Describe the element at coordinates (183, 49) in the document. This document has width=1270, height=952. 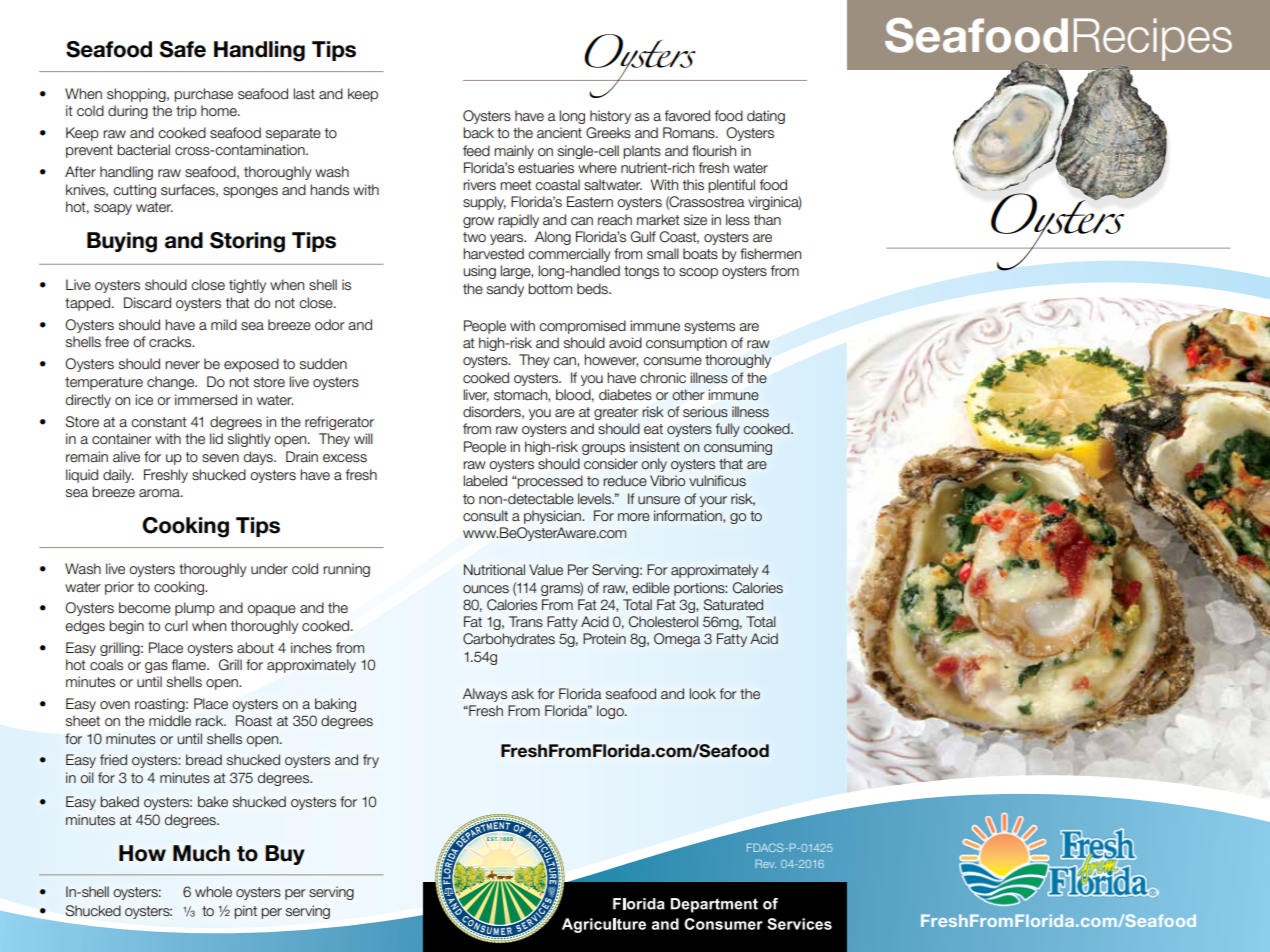
I see `Safe` at that location.
